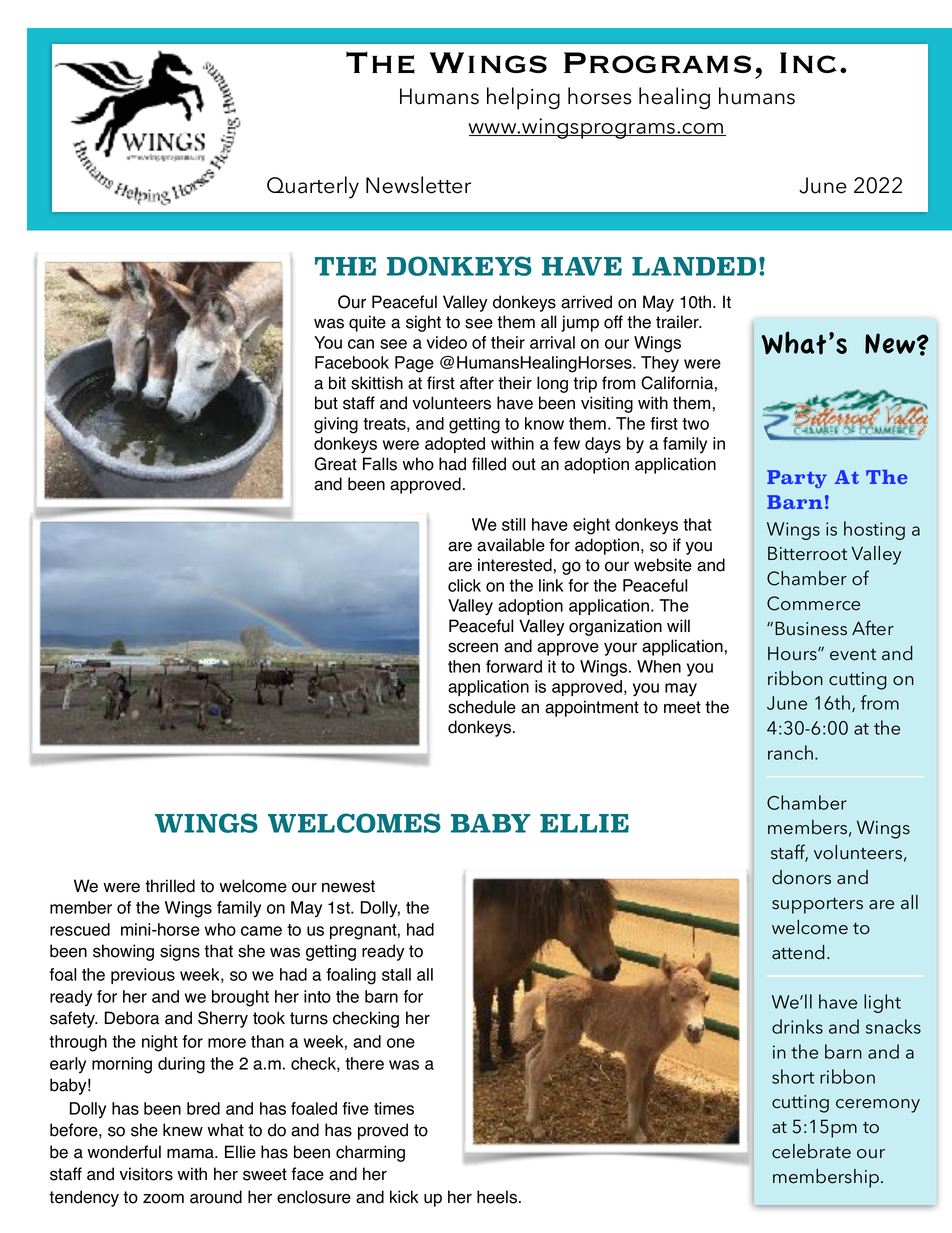  What do you see at coordinates (336, 464) in the screenshot?
I see `Great` at bounding box center [336, 464].
